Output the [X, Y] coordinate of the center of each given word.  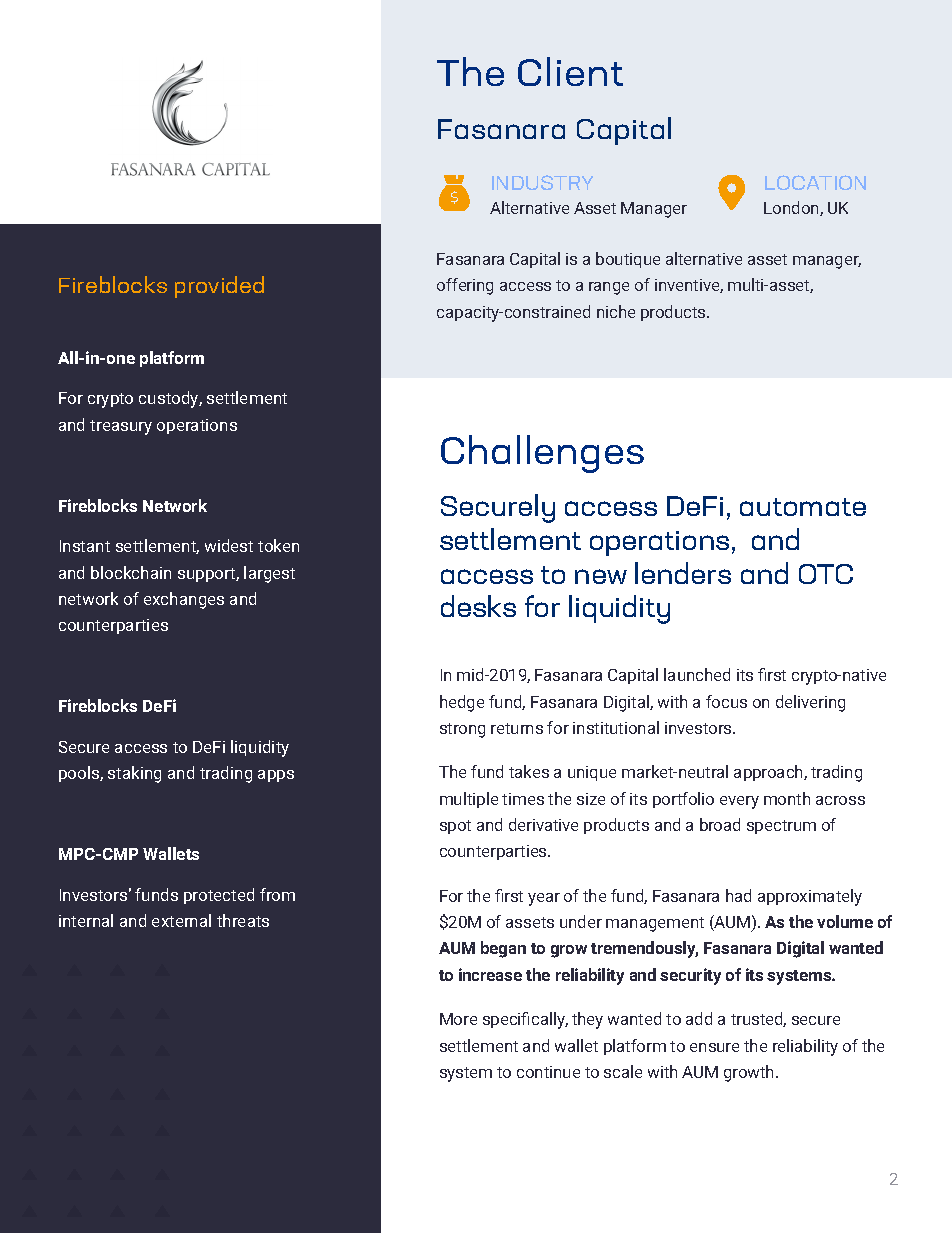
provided [219, 287]
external [181, 920]
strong [462, 730]
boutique [628, 260]
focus [726, 701]
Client [570, 71]
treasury [121, 427]
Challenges [542, 454]
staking [134, 774]
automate [803, 507]
